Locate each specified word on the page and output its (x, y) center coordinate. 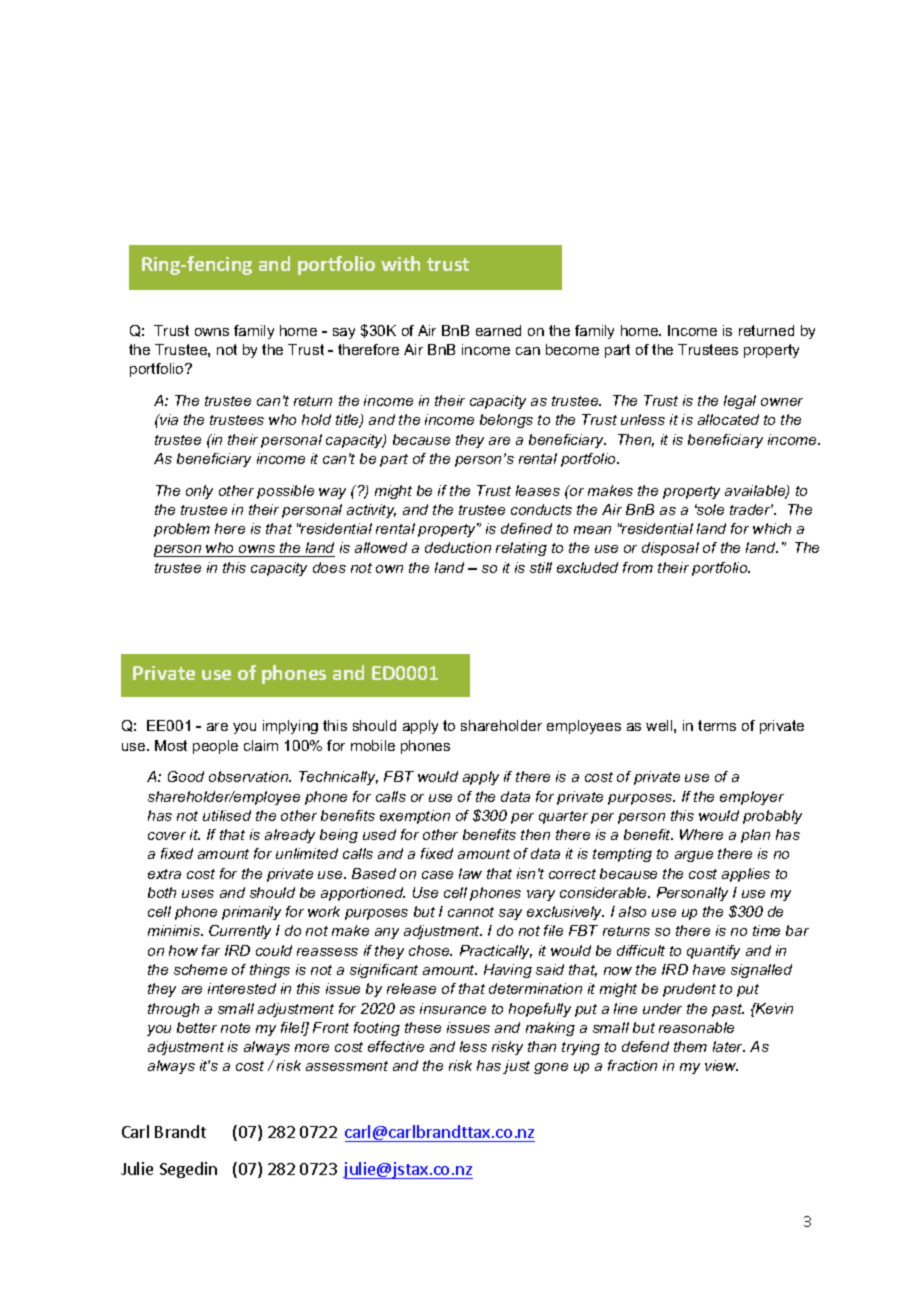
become (572, 349)
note (235, 1028)
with (400, 263)
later (729, 1046)
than (542, 1046)
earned (498, 330)
